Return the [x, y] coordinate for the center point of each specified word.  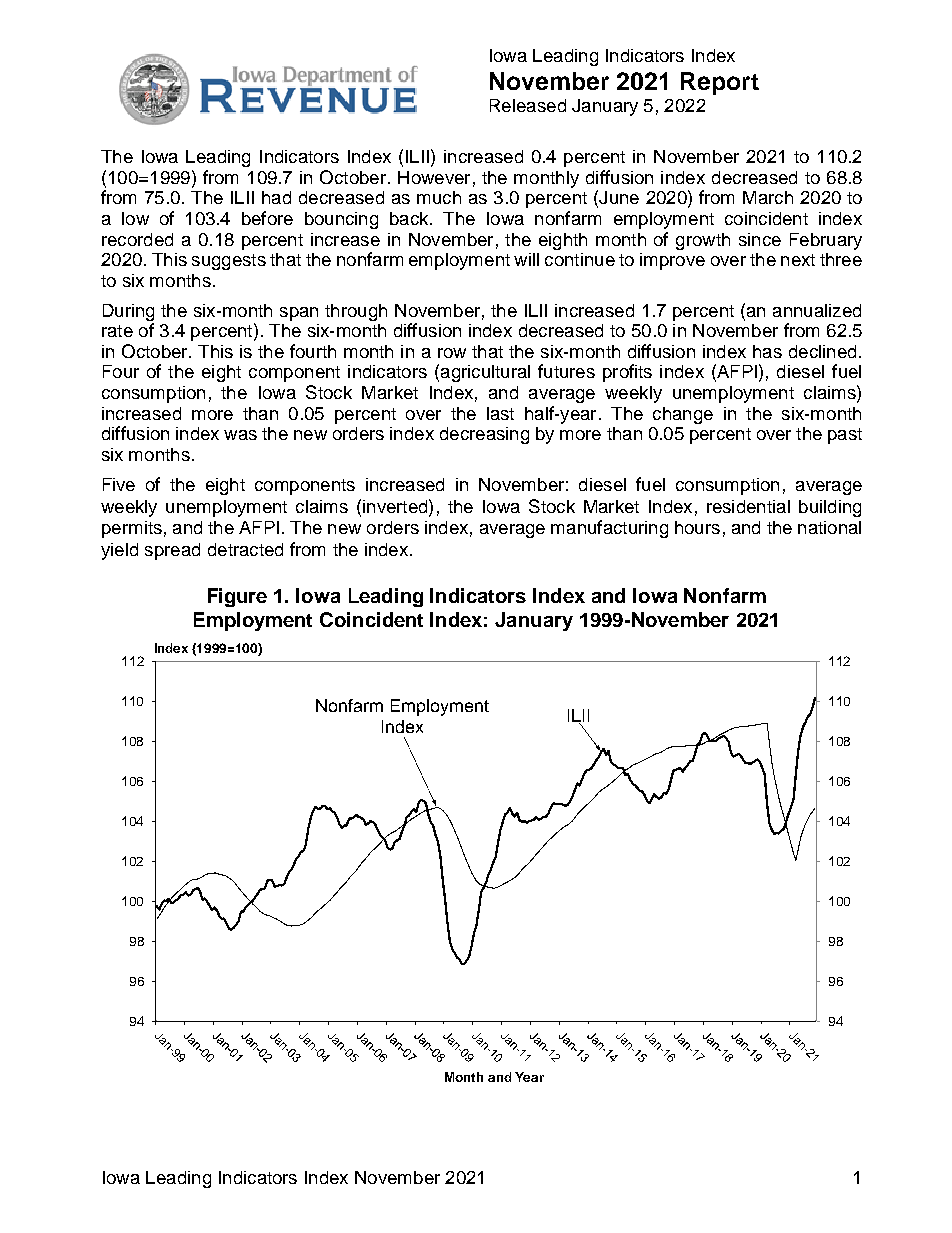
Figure [237, 597]
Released [528, 105]
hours [697, 527]
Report [720, 83]
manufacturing [609, 529]
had [276, 197]
